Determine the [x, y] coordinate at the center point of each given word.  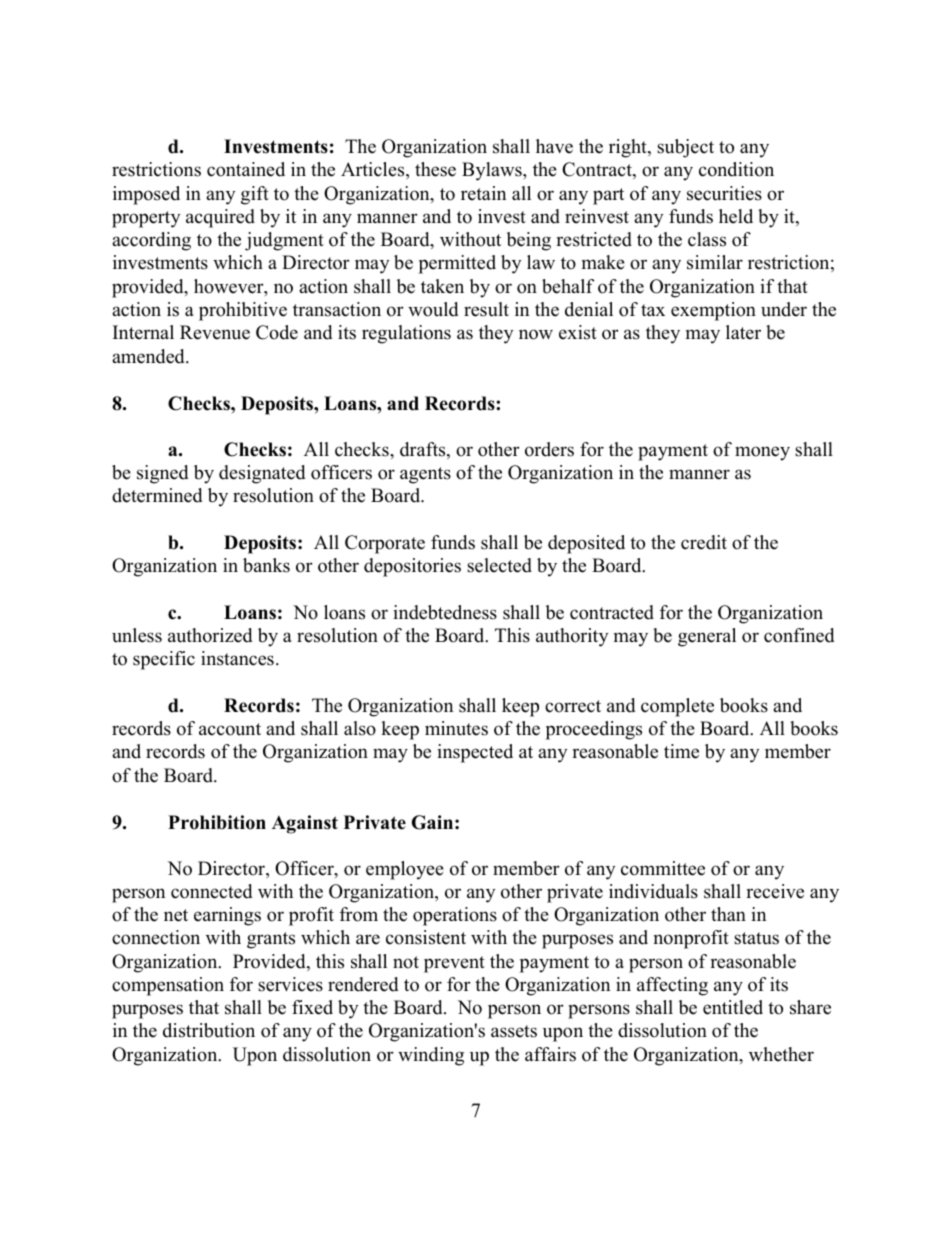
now [536, 334]
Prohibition [217, 822]
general [707, 637]
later [743, 332]
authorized [210, 635]
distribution [209, 1030]
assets [514, 1031]
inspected [475, 753]
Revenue [215, 332]
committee [663, 868]
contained [246, 169]
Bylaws [493, 171]
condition [736, 169]
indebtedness [445, 612]
